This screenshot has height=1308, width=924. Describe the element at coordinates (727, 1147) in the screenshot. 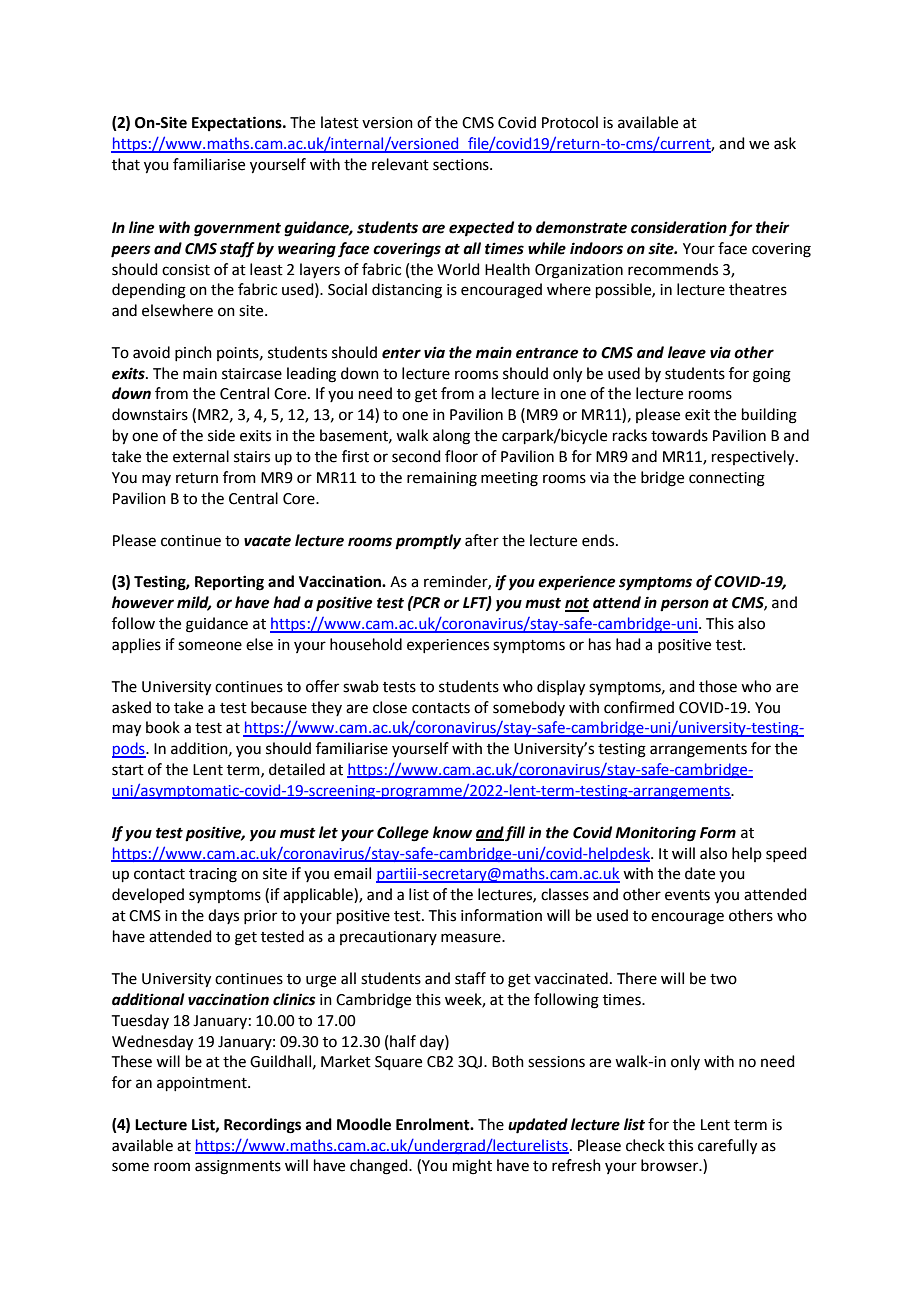

I see `carefully` at that location.
